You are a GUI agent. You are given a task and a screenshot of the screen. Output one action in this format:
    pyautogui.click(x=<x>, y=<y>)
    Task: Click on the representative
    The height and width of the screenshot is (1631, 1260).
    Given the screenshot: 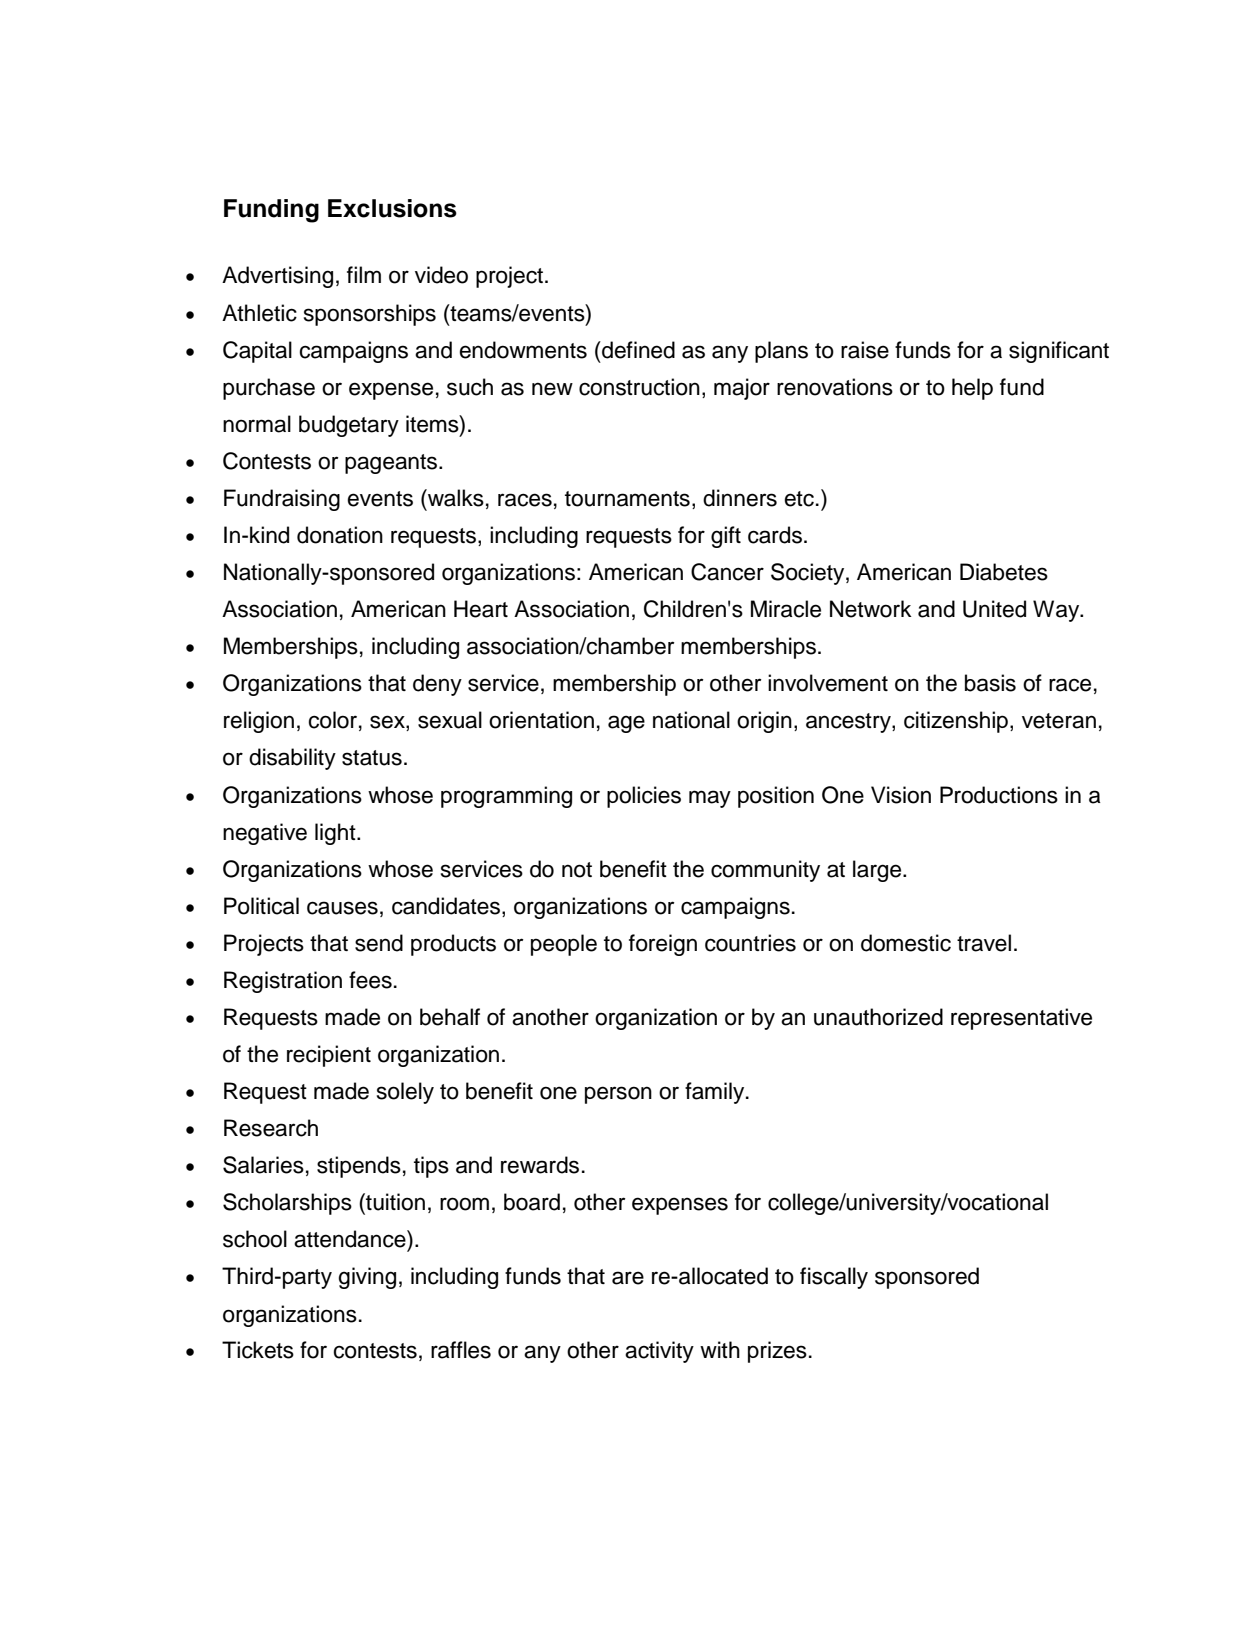 What is the action you would take?
    pyautogui.click(x=1021, y=1019)
